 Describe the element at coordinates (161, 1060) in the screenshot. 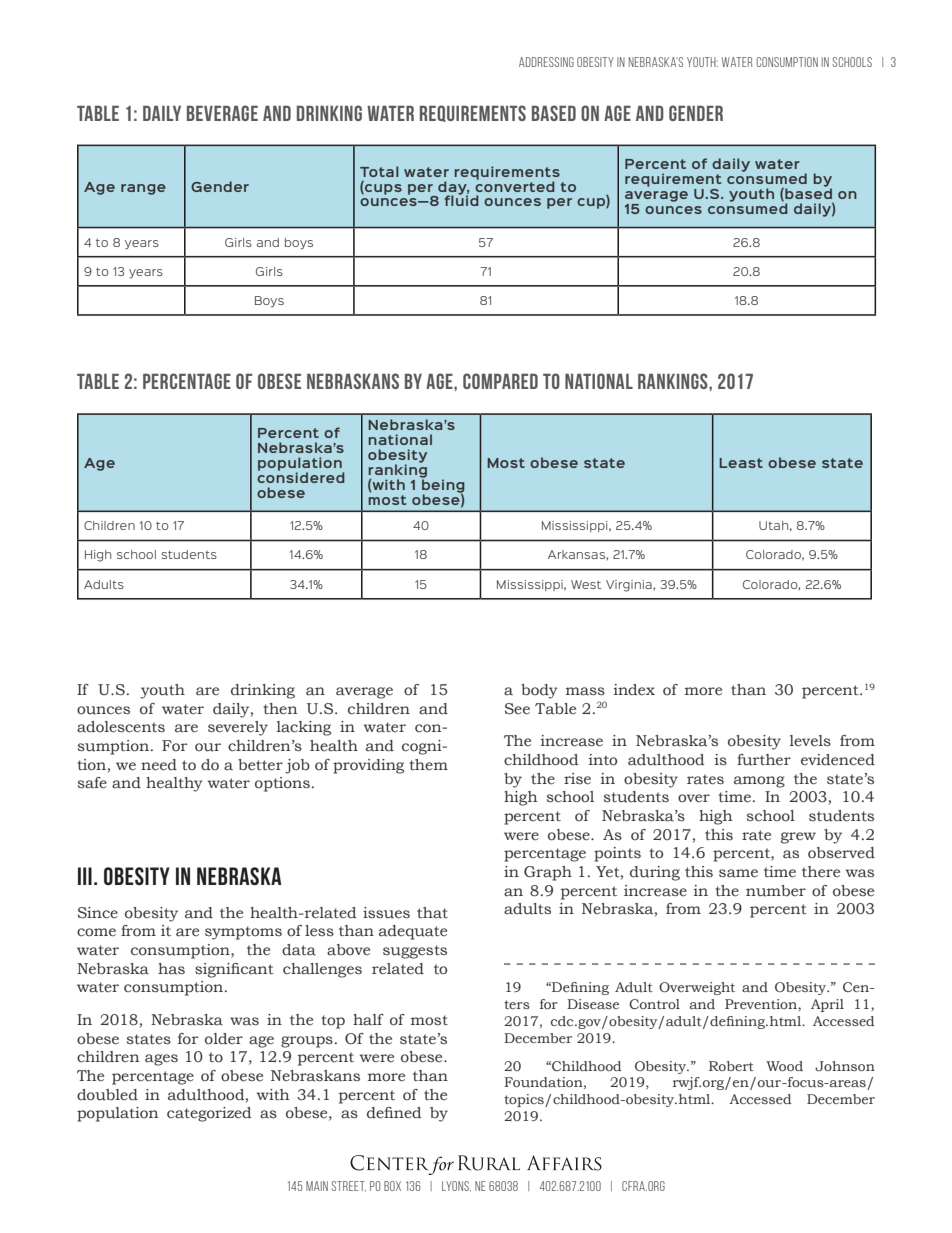

I see `ages` at that location.
